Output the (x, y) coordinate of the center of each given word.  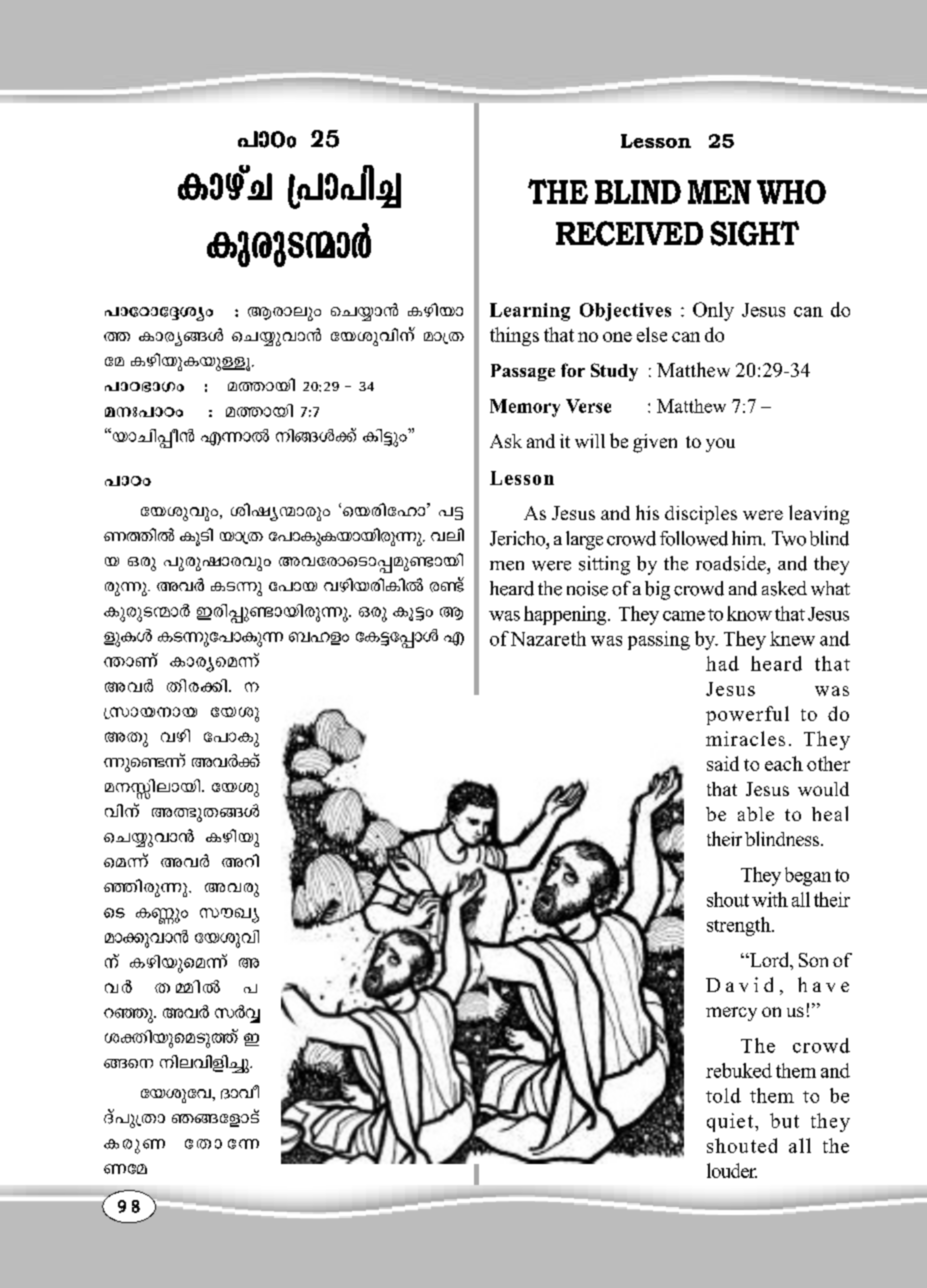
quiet (730, 1122)
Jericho (519, 538)
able (756, 814)
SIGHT (754, 233)
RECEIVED (629, 233)
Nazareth (548, 638)
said (723, 763)
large (584, 540)
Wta (125, 1169)
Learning (530, 312)
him (748, 538)
